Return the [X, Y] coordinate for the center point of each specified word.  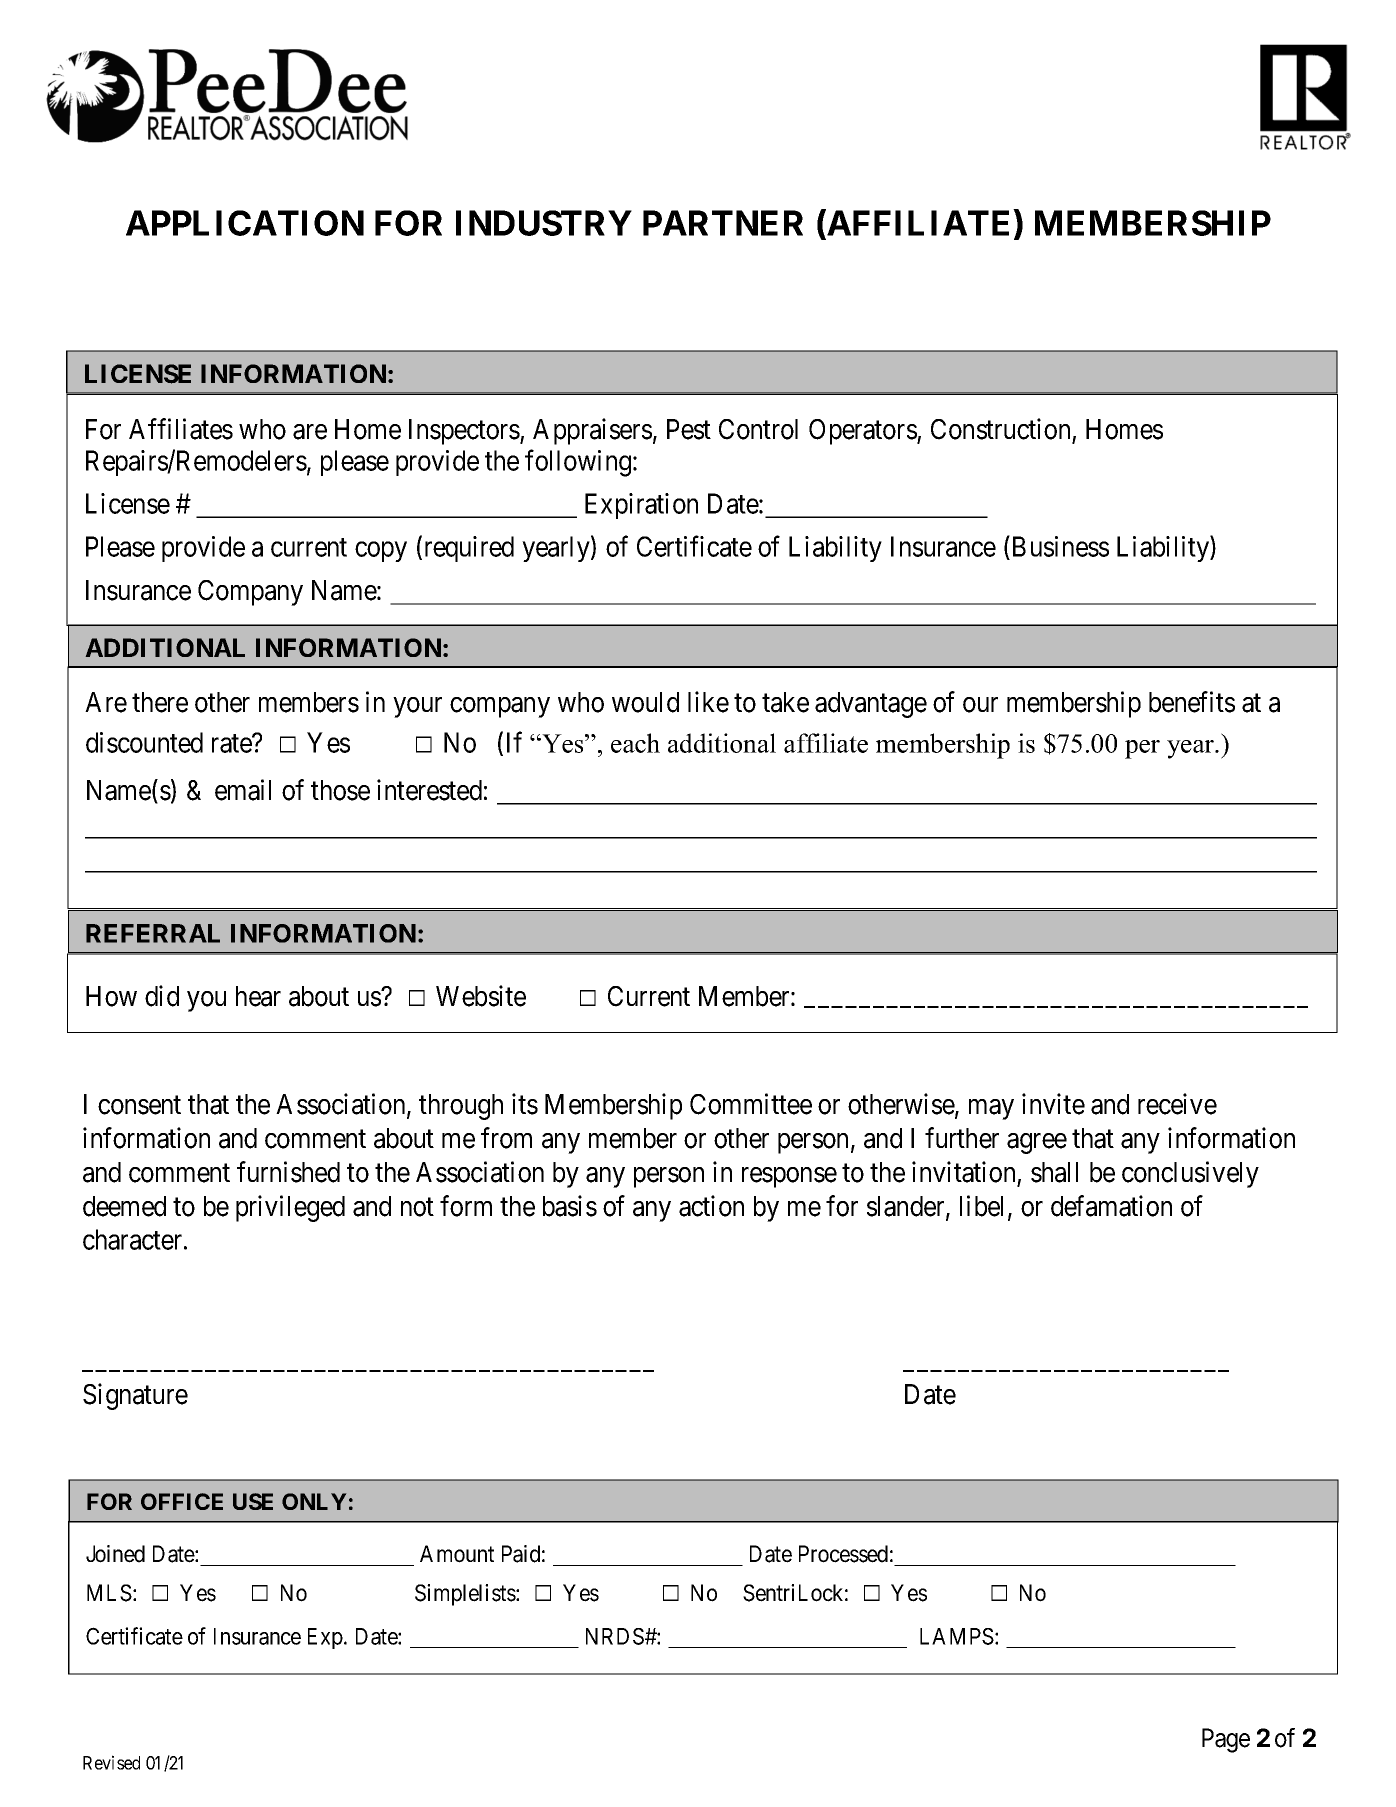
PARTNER [723, 223]
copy [381, 552]
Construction [1000, 429]
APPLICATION [245, 223]
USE [253, 1501]
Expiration [641, 506]
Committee [751, 1104]
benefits [1192, 702]
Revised [111, 1762]
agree [1037, 1143]
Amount [457, 1554]
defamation [1111, 1206]
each [635, 743]
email [243, 790]
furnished [288, 1172]
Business [1059, 546]
